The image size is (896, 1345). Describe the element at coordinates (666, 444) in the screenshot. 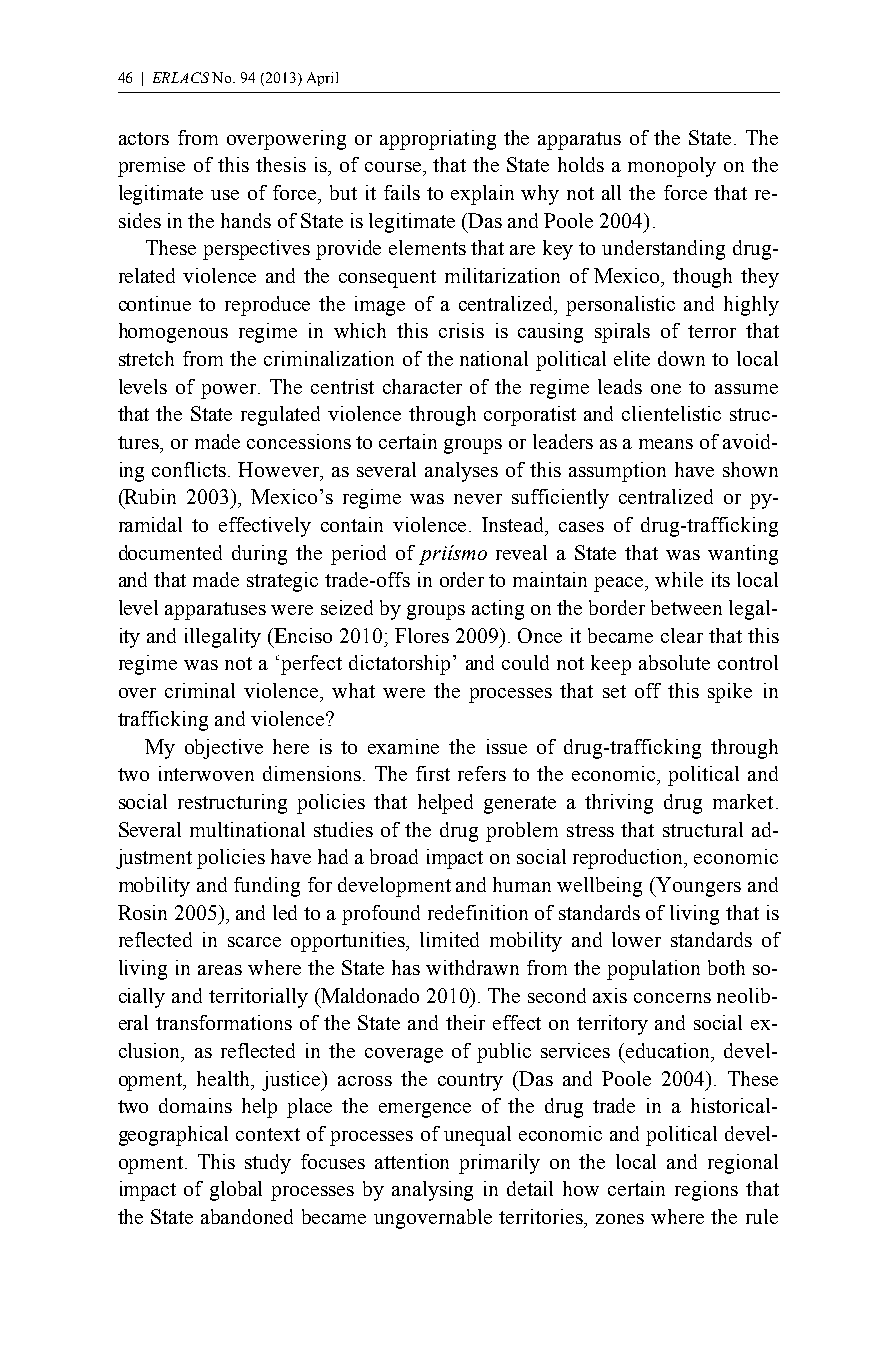

I see `means` at that location.
